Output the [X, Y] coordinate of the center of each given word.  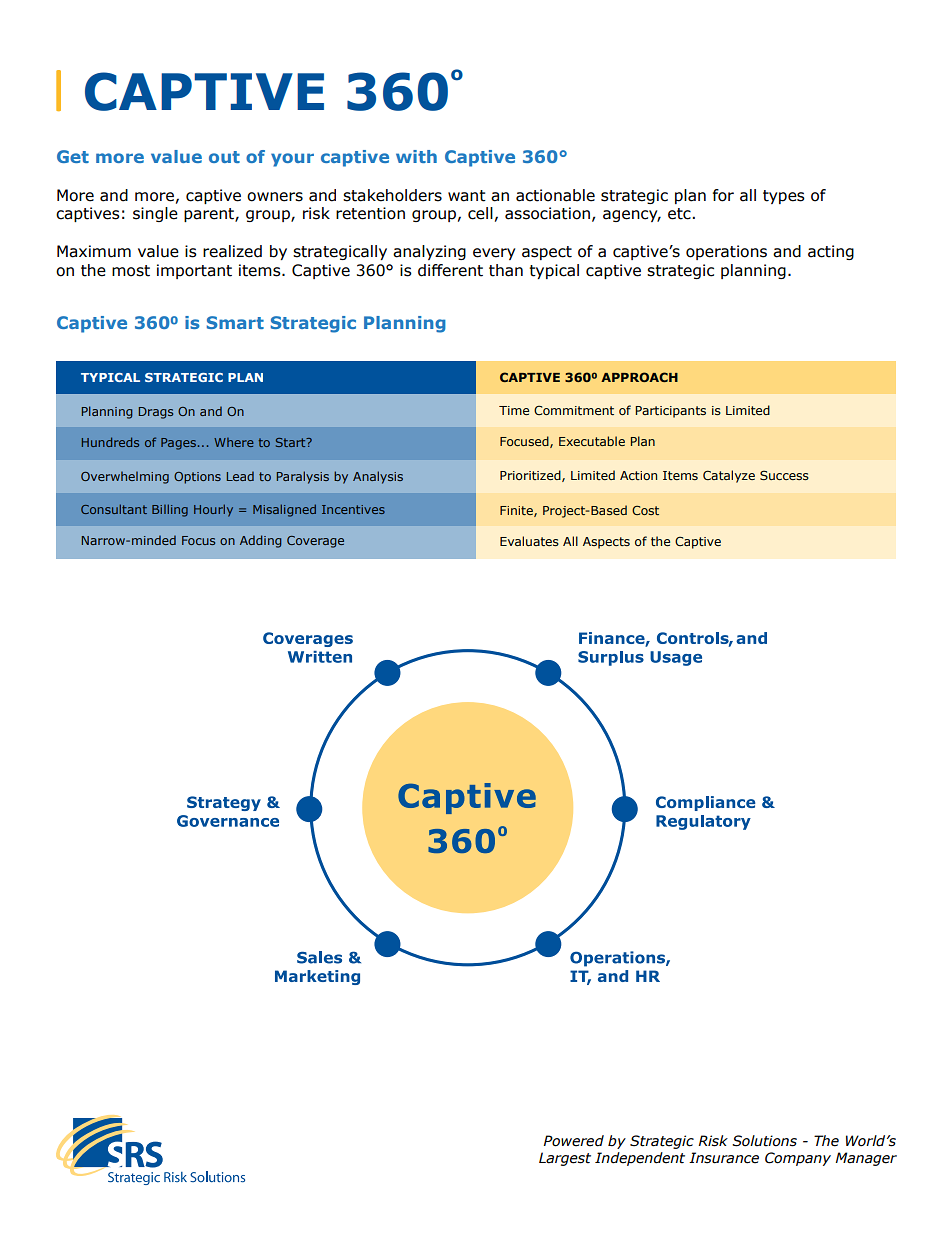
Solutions [764, 1141]
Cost [645, 510]
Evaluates [529, 541]
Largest [565, 1159]
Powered [574, 1141]
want [467, 196]
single [155, 214]
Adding [261, 541]
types [784, 197]
